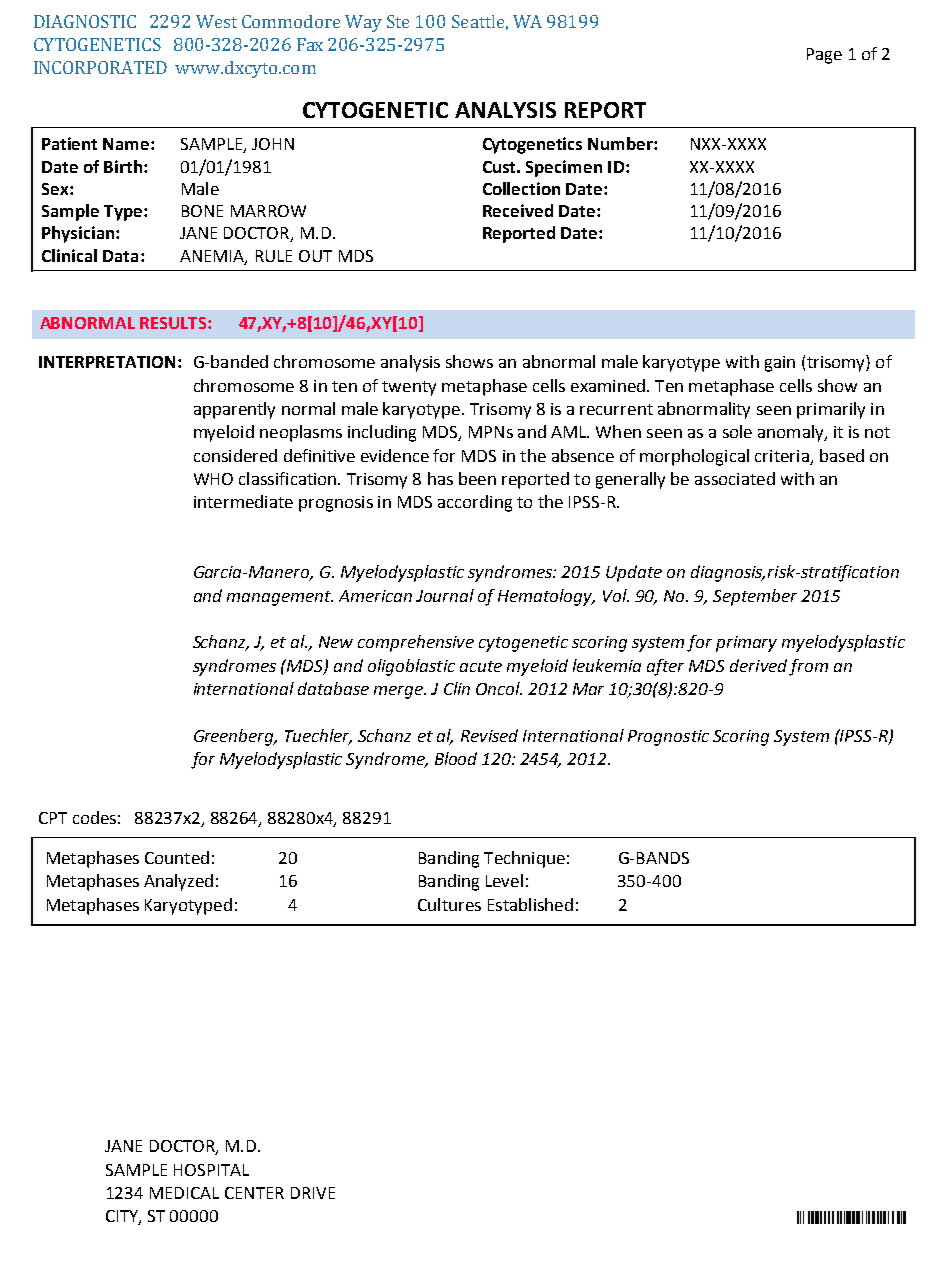 The image size is (947, 1288). What do you see at coordinates (127, 144) in the image?
I see `Name` at bounding box center [127, 144].
